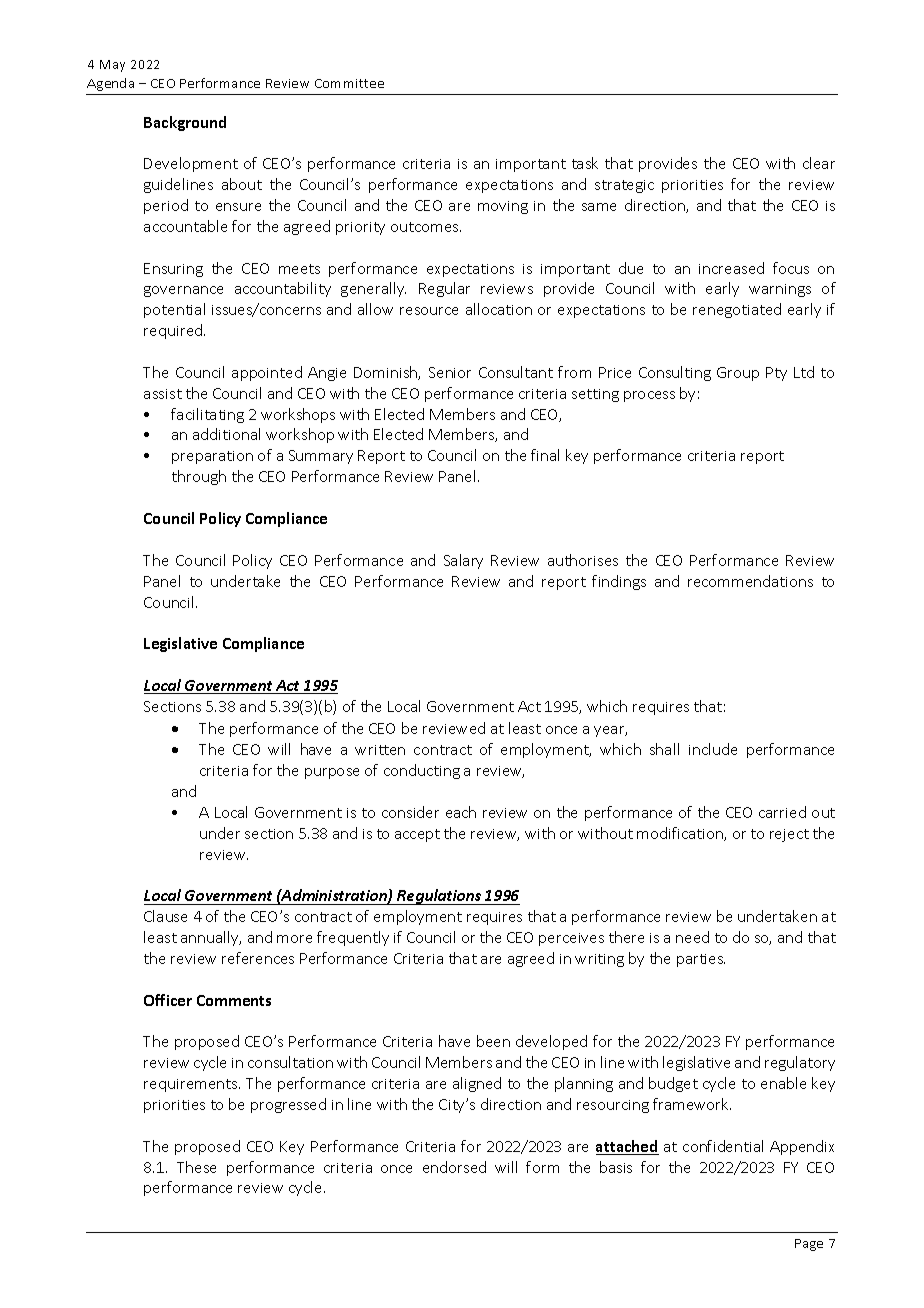 The width and height of the page is (924, 1308). What do you see at coordinates (196, 1167) in the page?
I see `These` at bounding box center [196, 1167].
